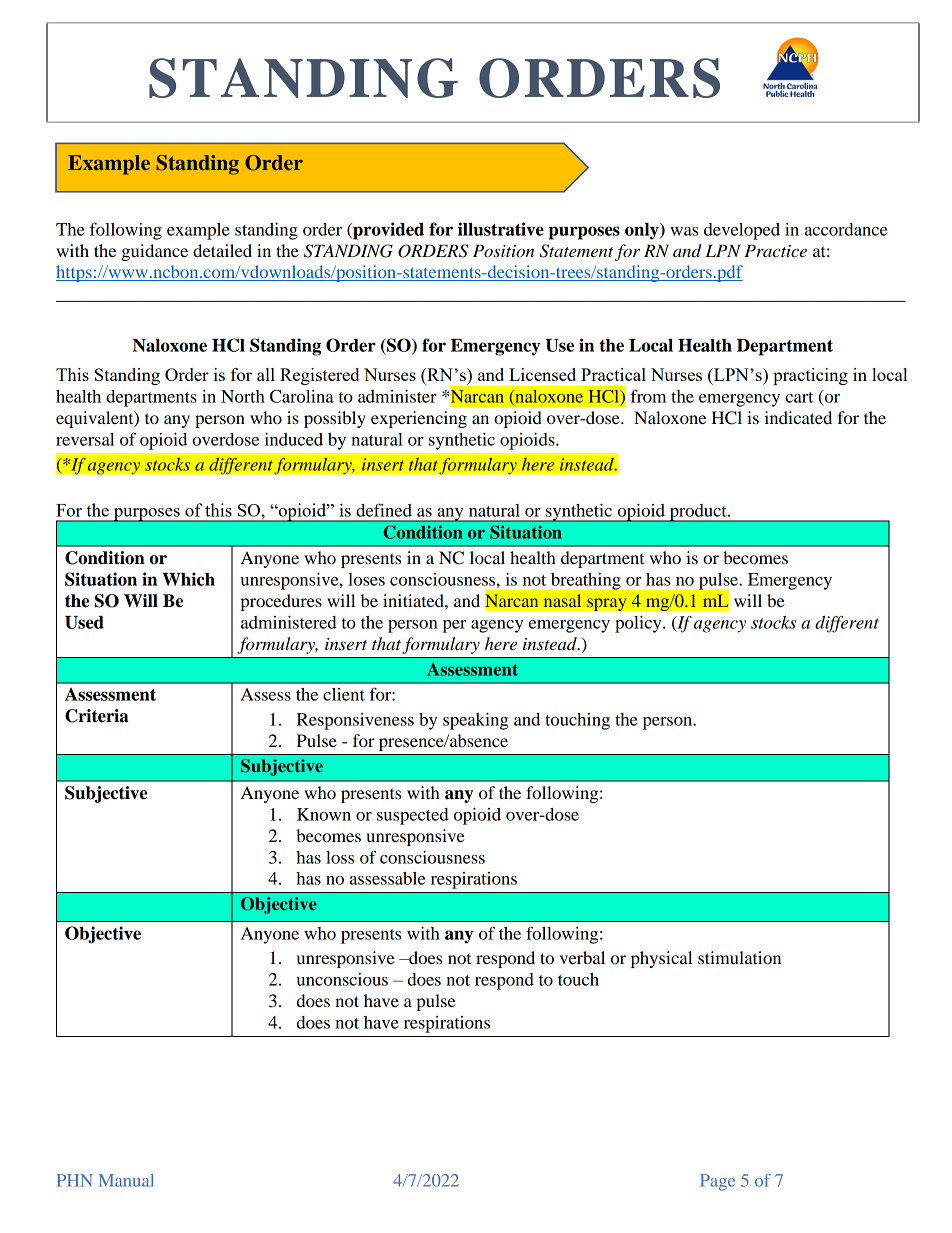 The height and width of the screenshot is (1233, 952). What do you see at coordinates (639, 624) in the screenshot?
I see `policy` at bounding box center [639, 624].
